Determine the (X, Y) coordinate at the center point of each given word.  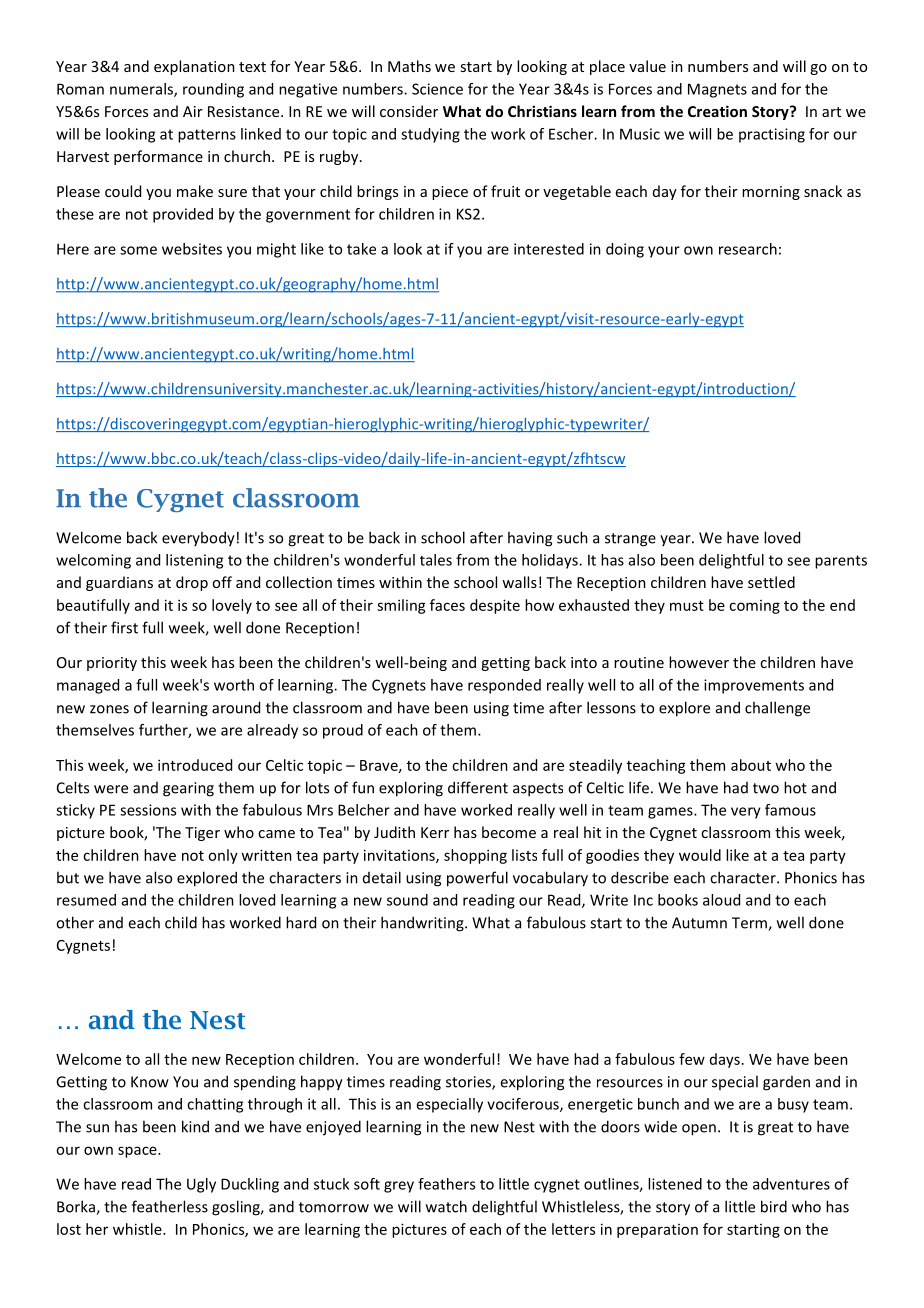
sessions (148, 810)
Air (193, 111)
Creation (717, 111)
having (530, 539)
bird (774, 1206)
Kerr (435, 832)
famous (790, 810)
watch (446, 1206)
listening (194, 561)
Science (437, 89)
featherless (170, 1206)
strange (630, 540)
